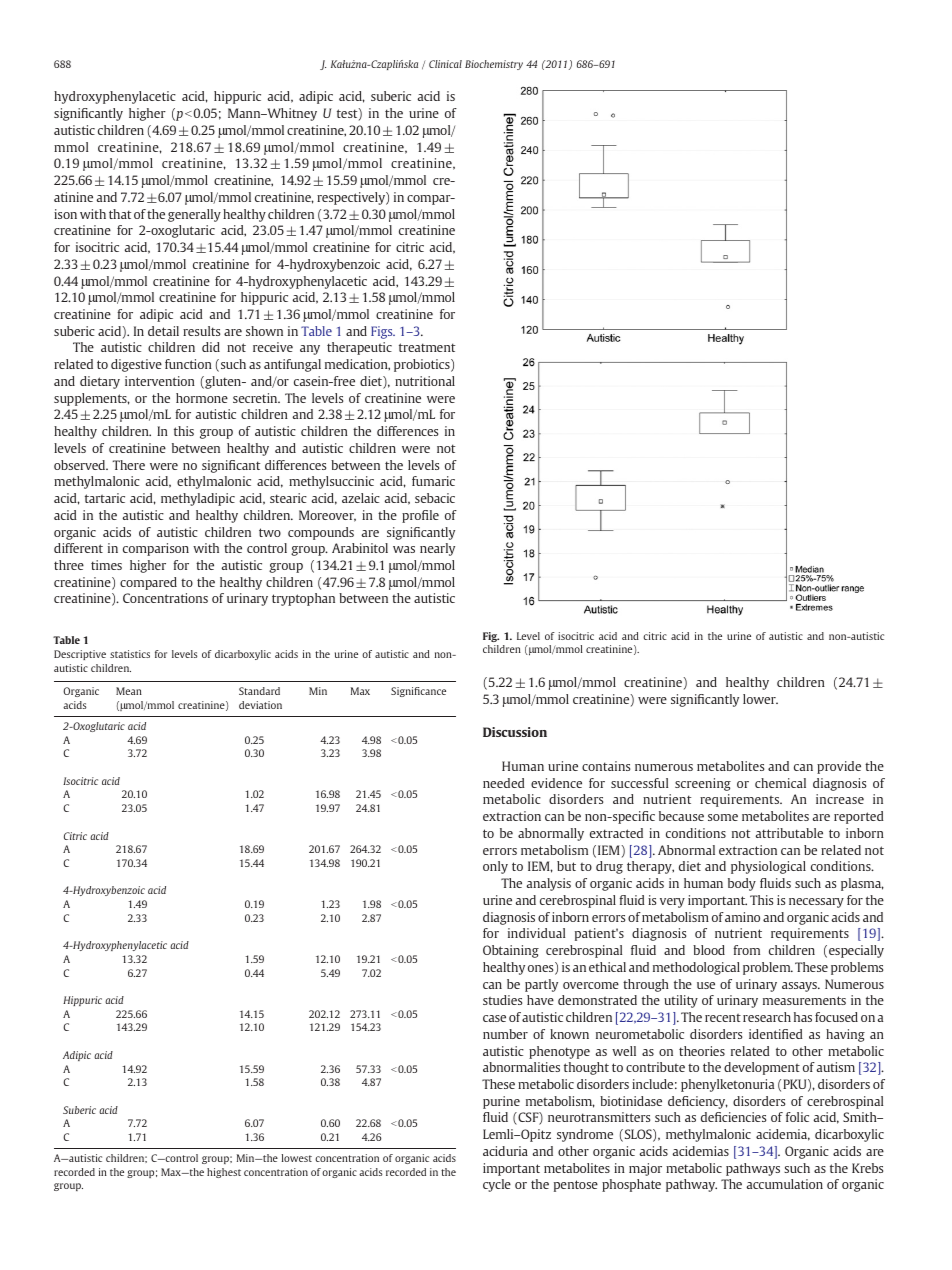 This screenshot has width=952, height=1270. Describe the element at coordinates (494, 65) in the screenshot. I see `Biochemistry` at that location.
